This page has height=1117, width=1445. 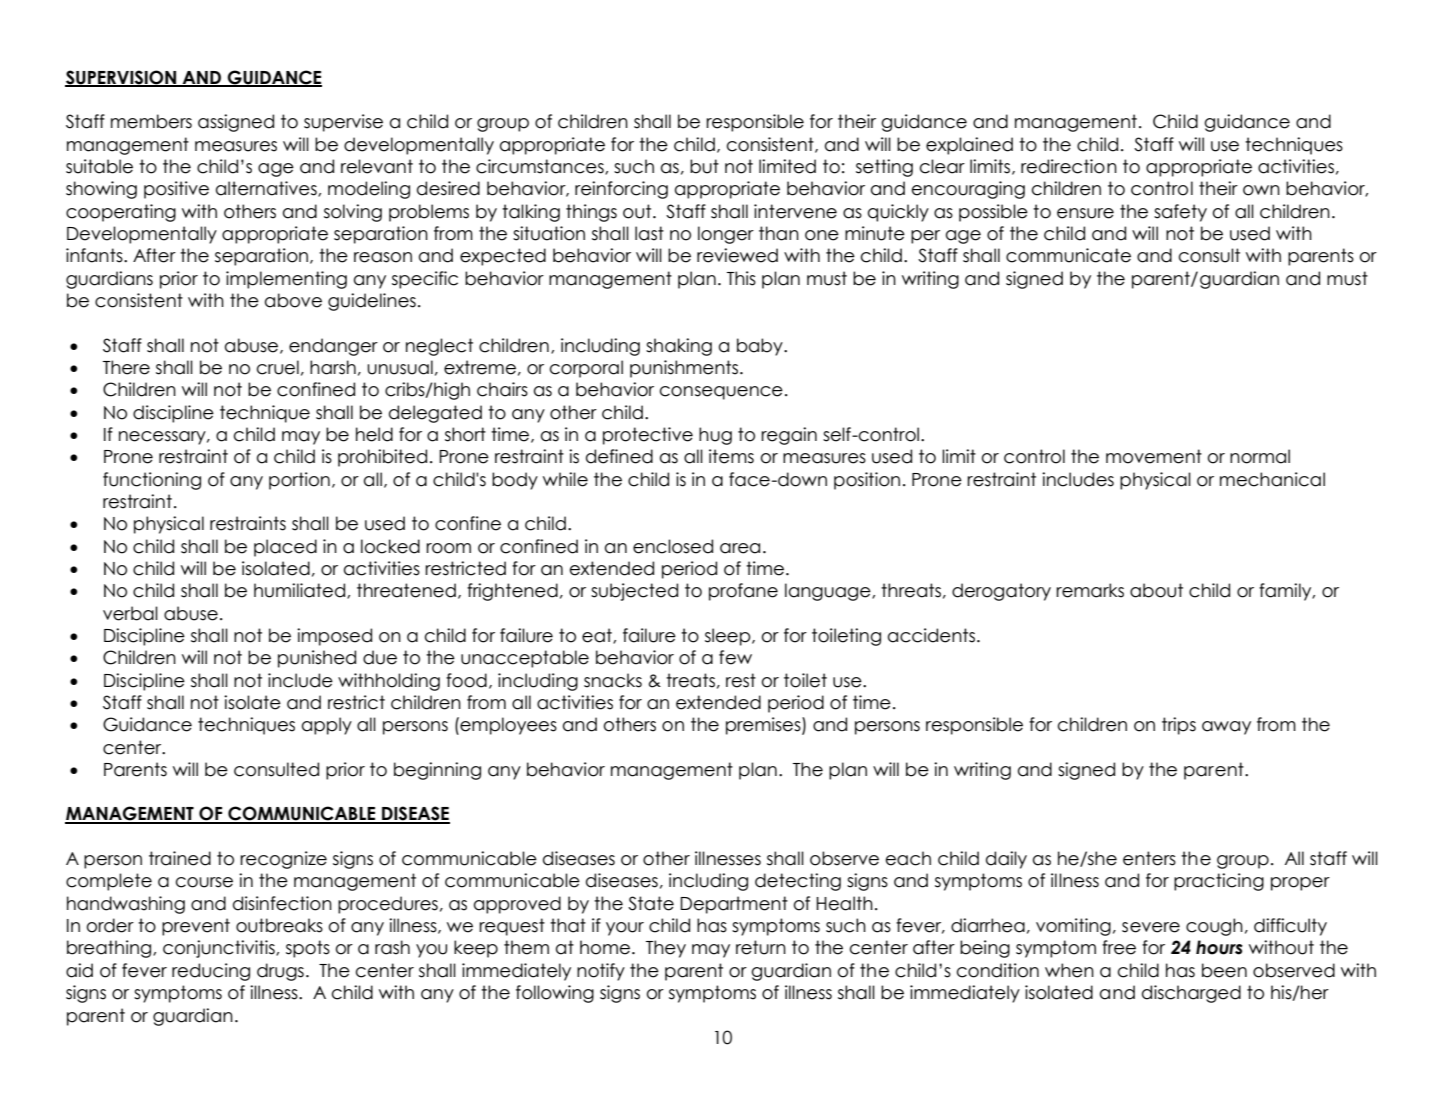 I want to click on but, so click(x=704, y=166).
